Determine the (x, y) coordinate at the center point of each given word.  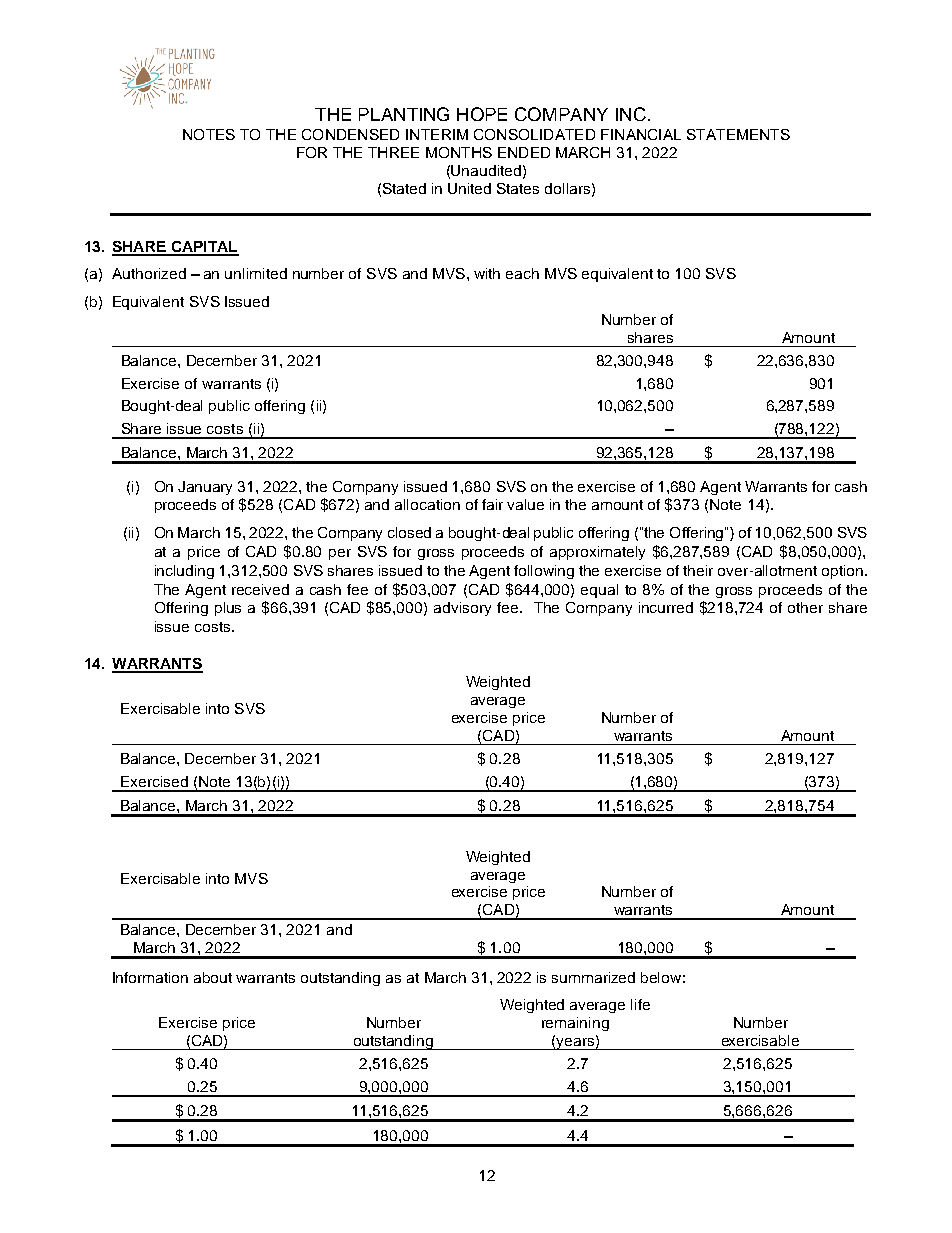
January (205, 488)
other (805, 607)
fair (492, 504)
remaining (575, 1024)
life (640, 1004)
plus (228, 609)
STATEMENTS (738, 134)
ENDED (524, 152)
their (698, 570)
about (213, 977)
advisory (462, 609)
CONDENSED (350, 134)
